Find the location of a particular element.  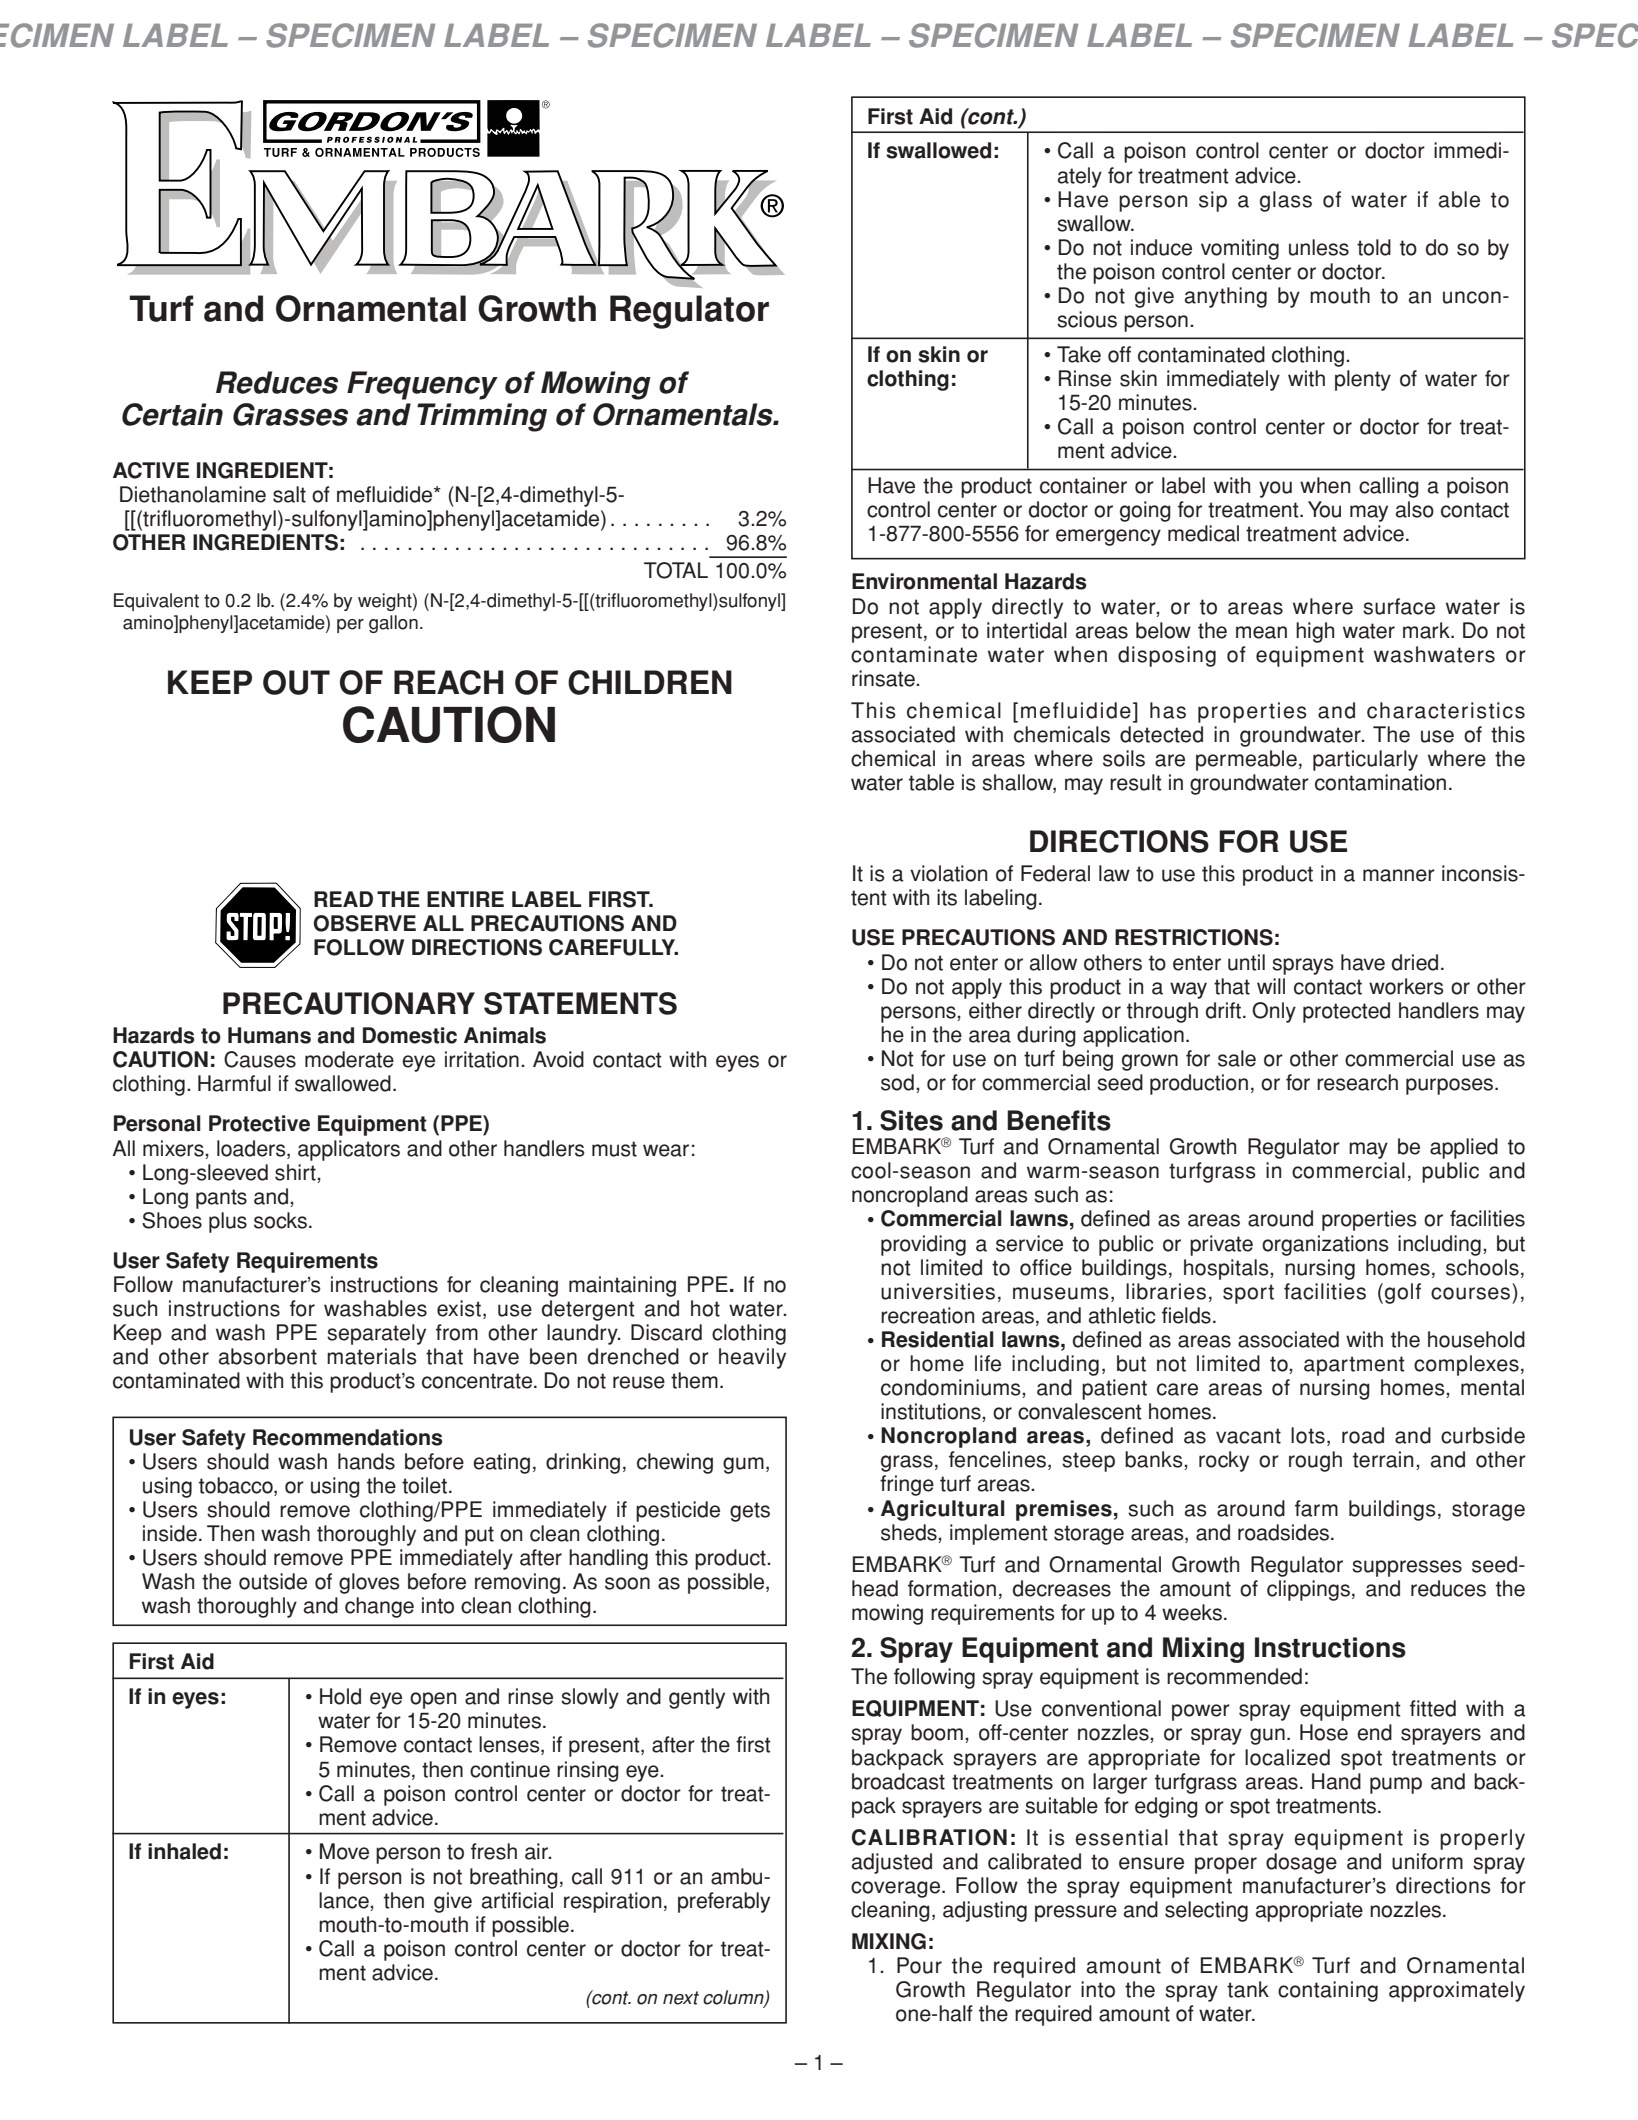

inhaled is located at coordinates (184, 1851).
